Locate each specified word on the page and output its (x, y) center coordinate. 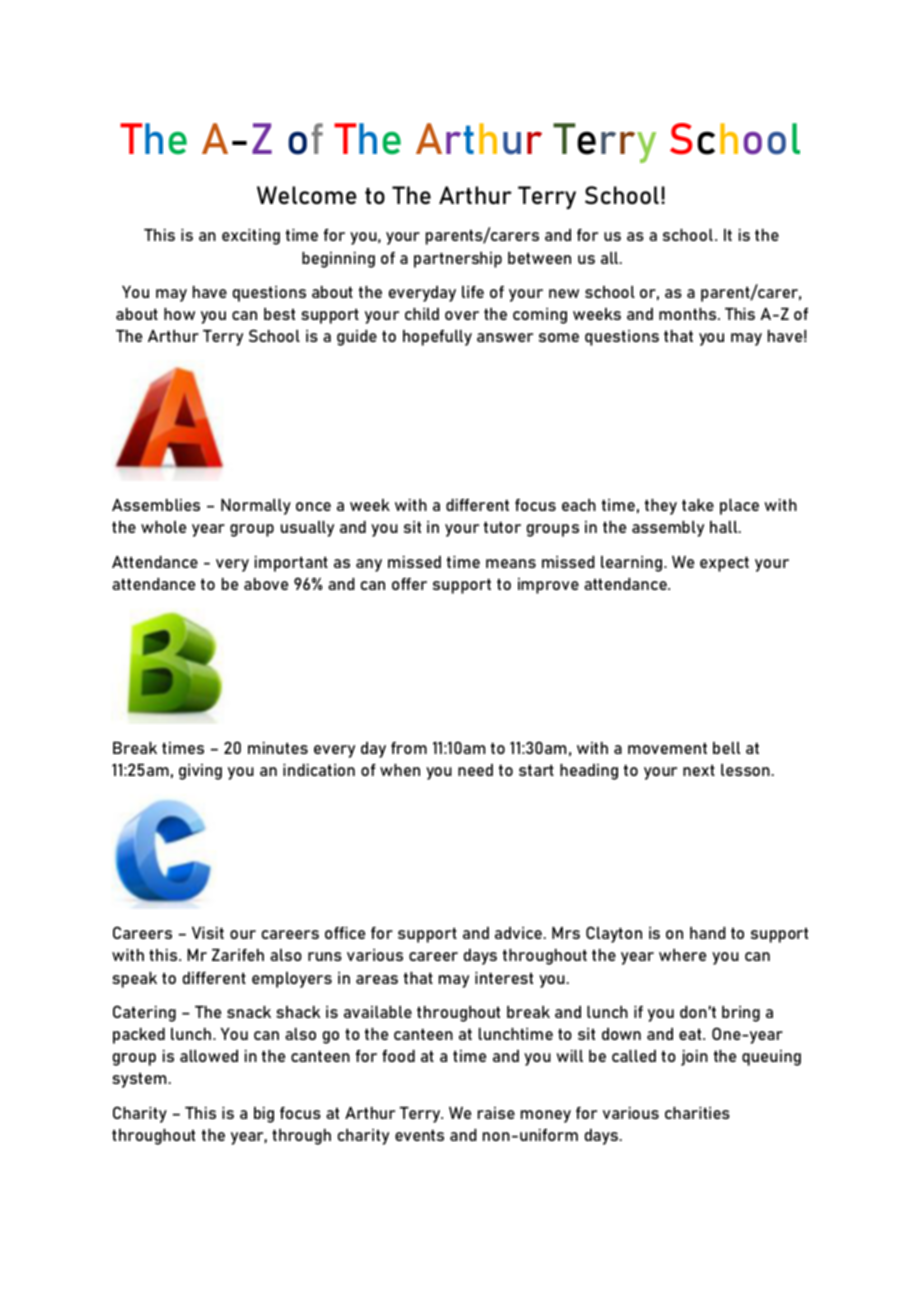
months (689, 314)
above (266, 584)
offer (409, 584)
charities (697, 1113)
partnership (458, 260)
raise (496, 1113)
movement (667, 748)
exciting (251, 237)
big (264, 1115)
